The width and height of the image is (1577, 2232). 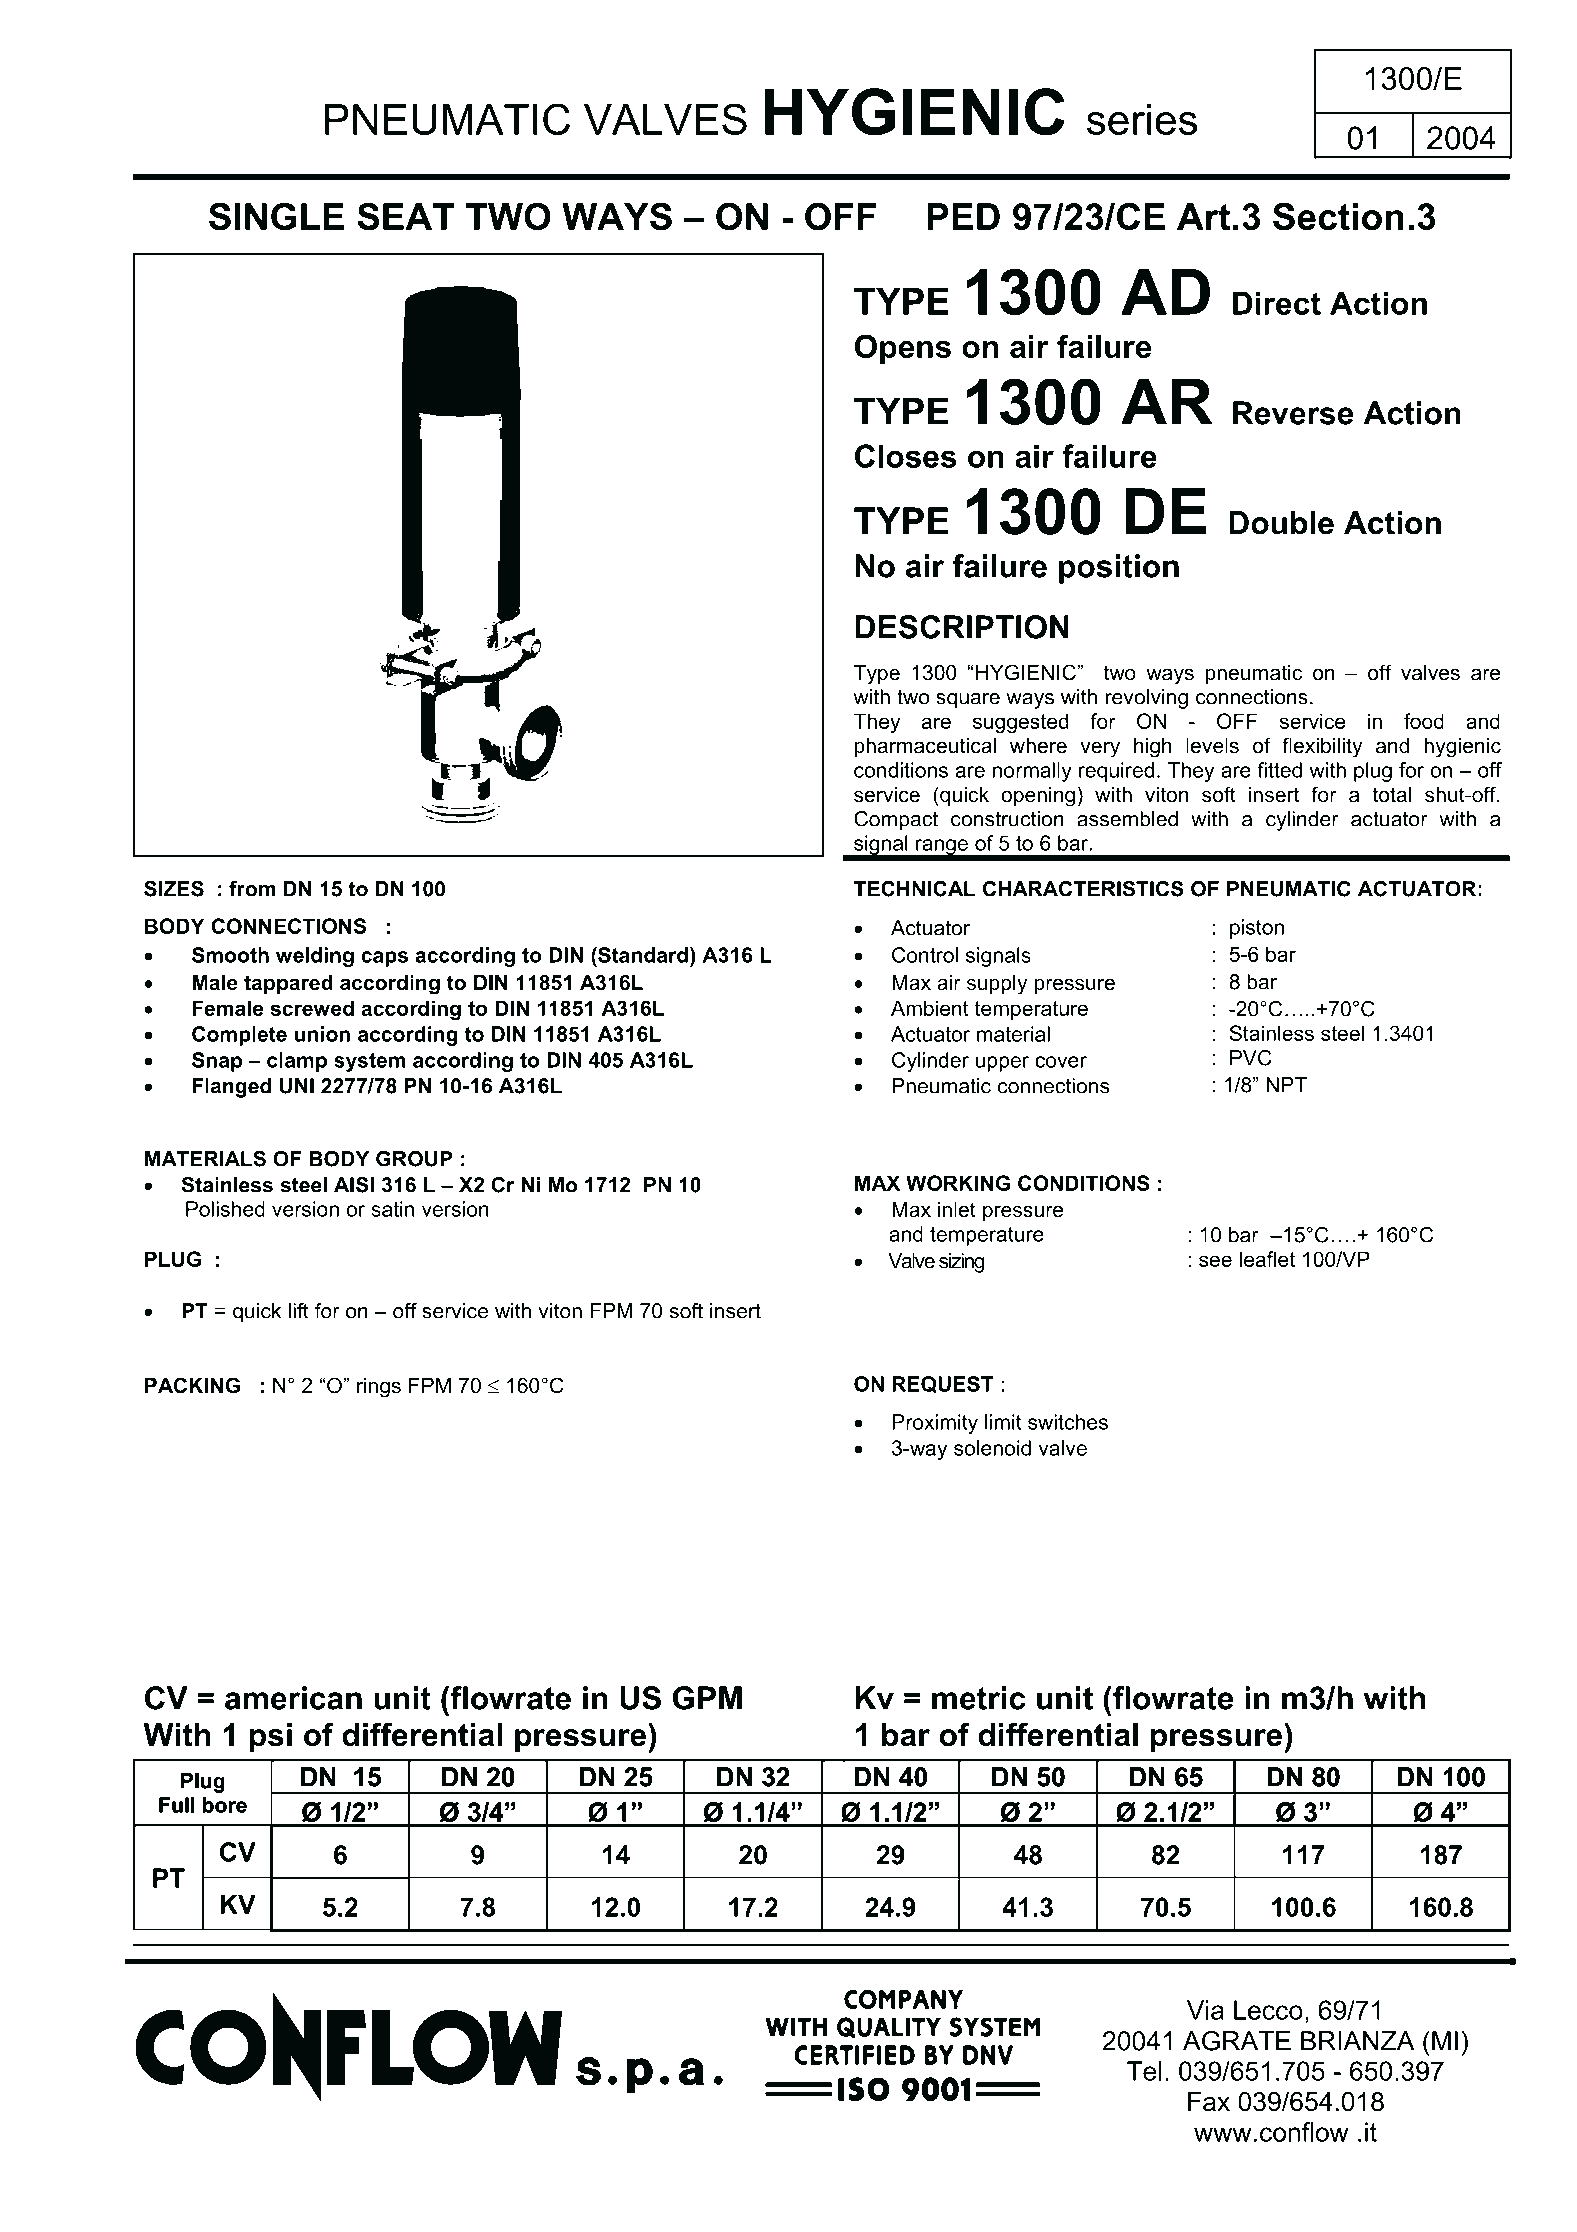 What do you see at coordinates (297, 1062) in the image?
I see `clamp` at bounding box center [297, 1062].
